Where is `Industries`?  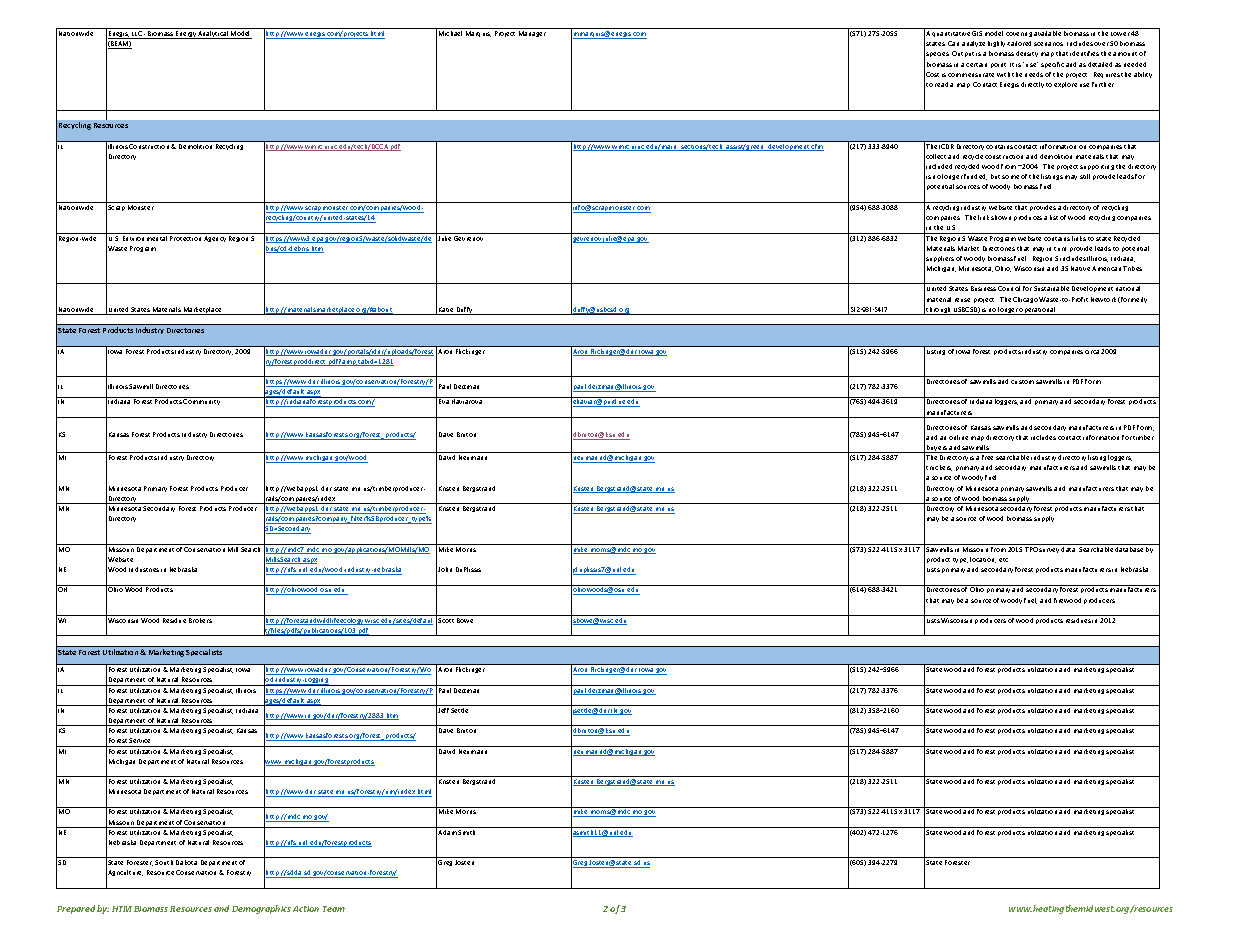 Industries is located at coordinates (144, 569).
